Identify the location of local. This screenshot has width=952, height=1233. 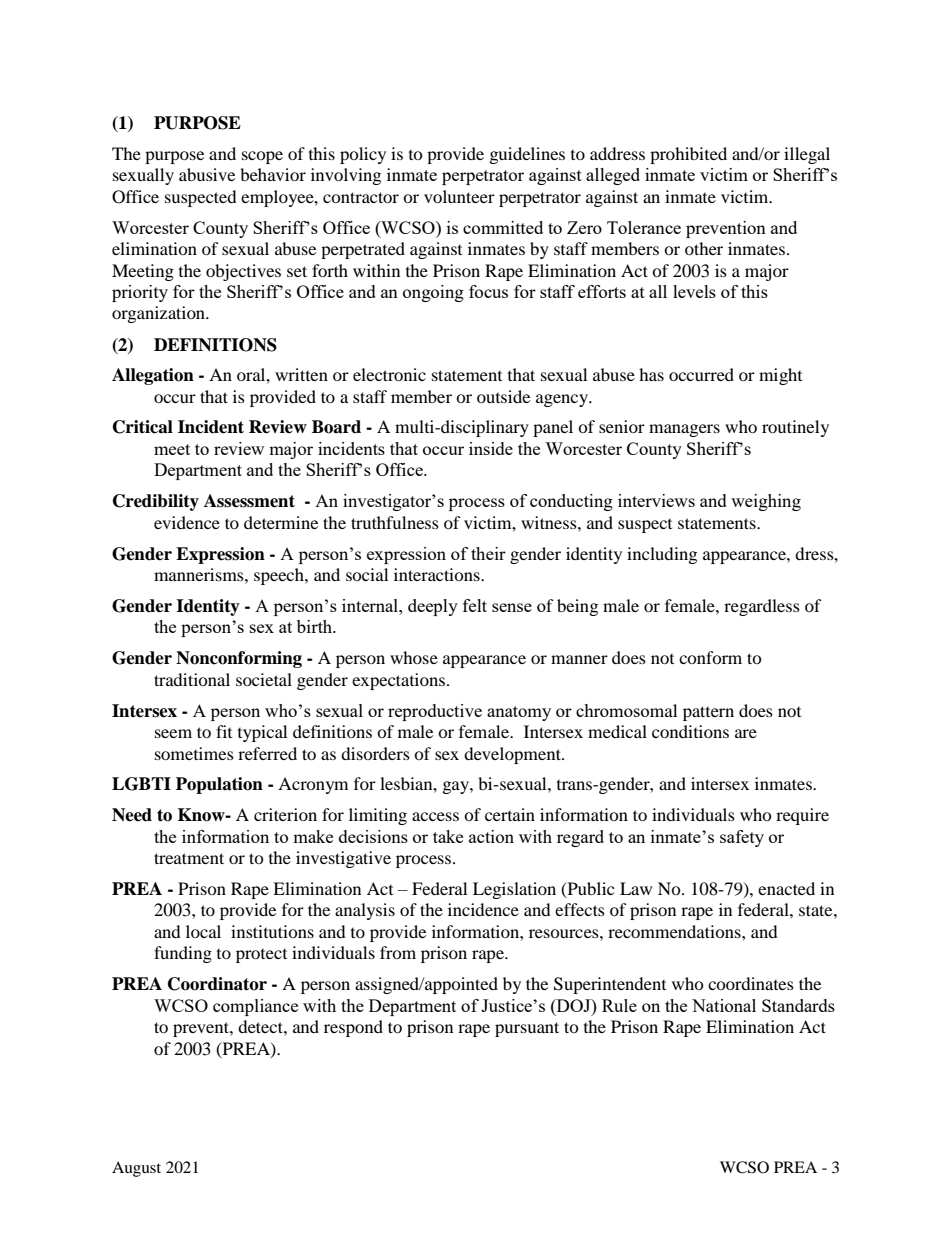
(203, 931).
